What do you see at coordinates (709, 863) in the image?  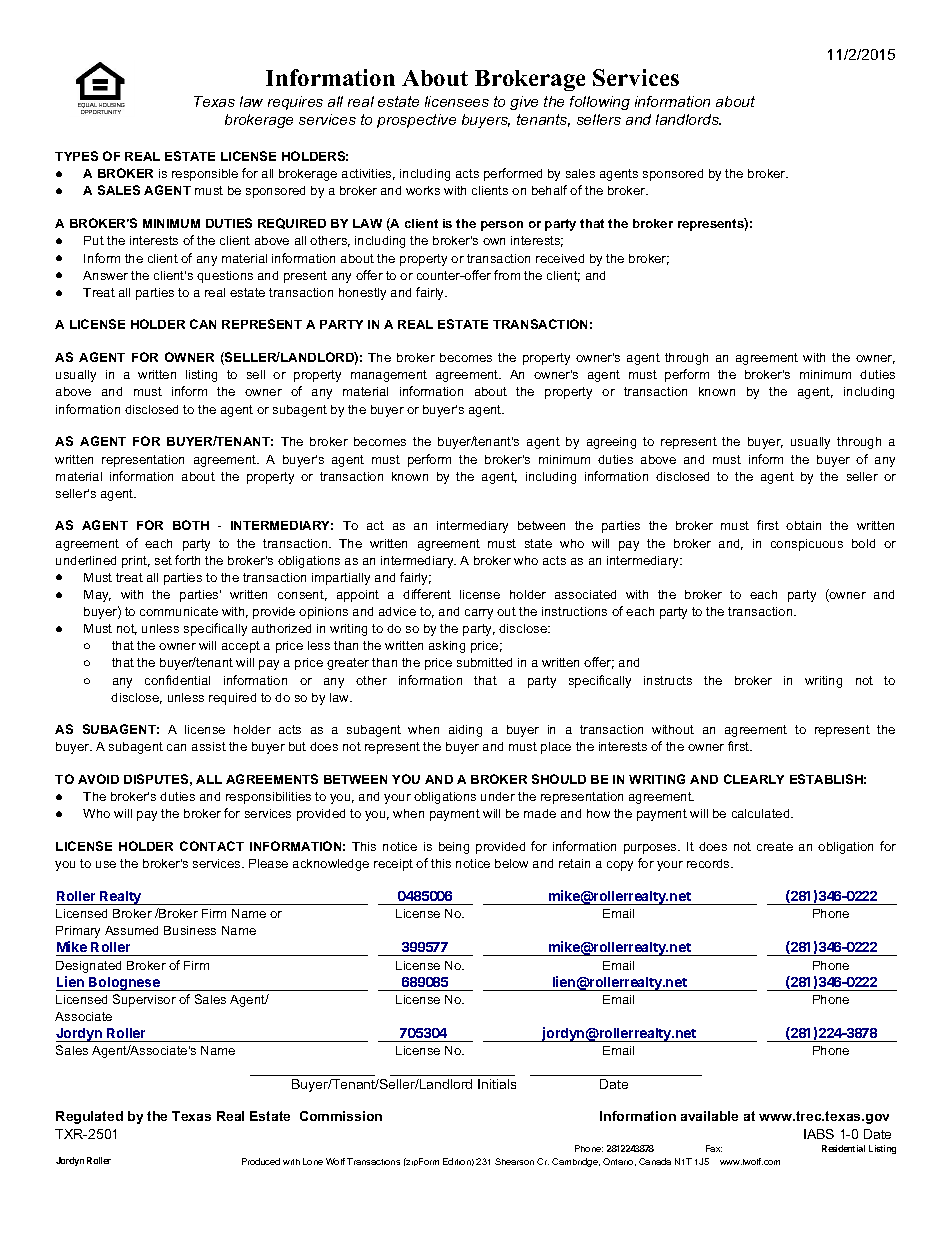 I see `records` at bounding box center [709, 863].
